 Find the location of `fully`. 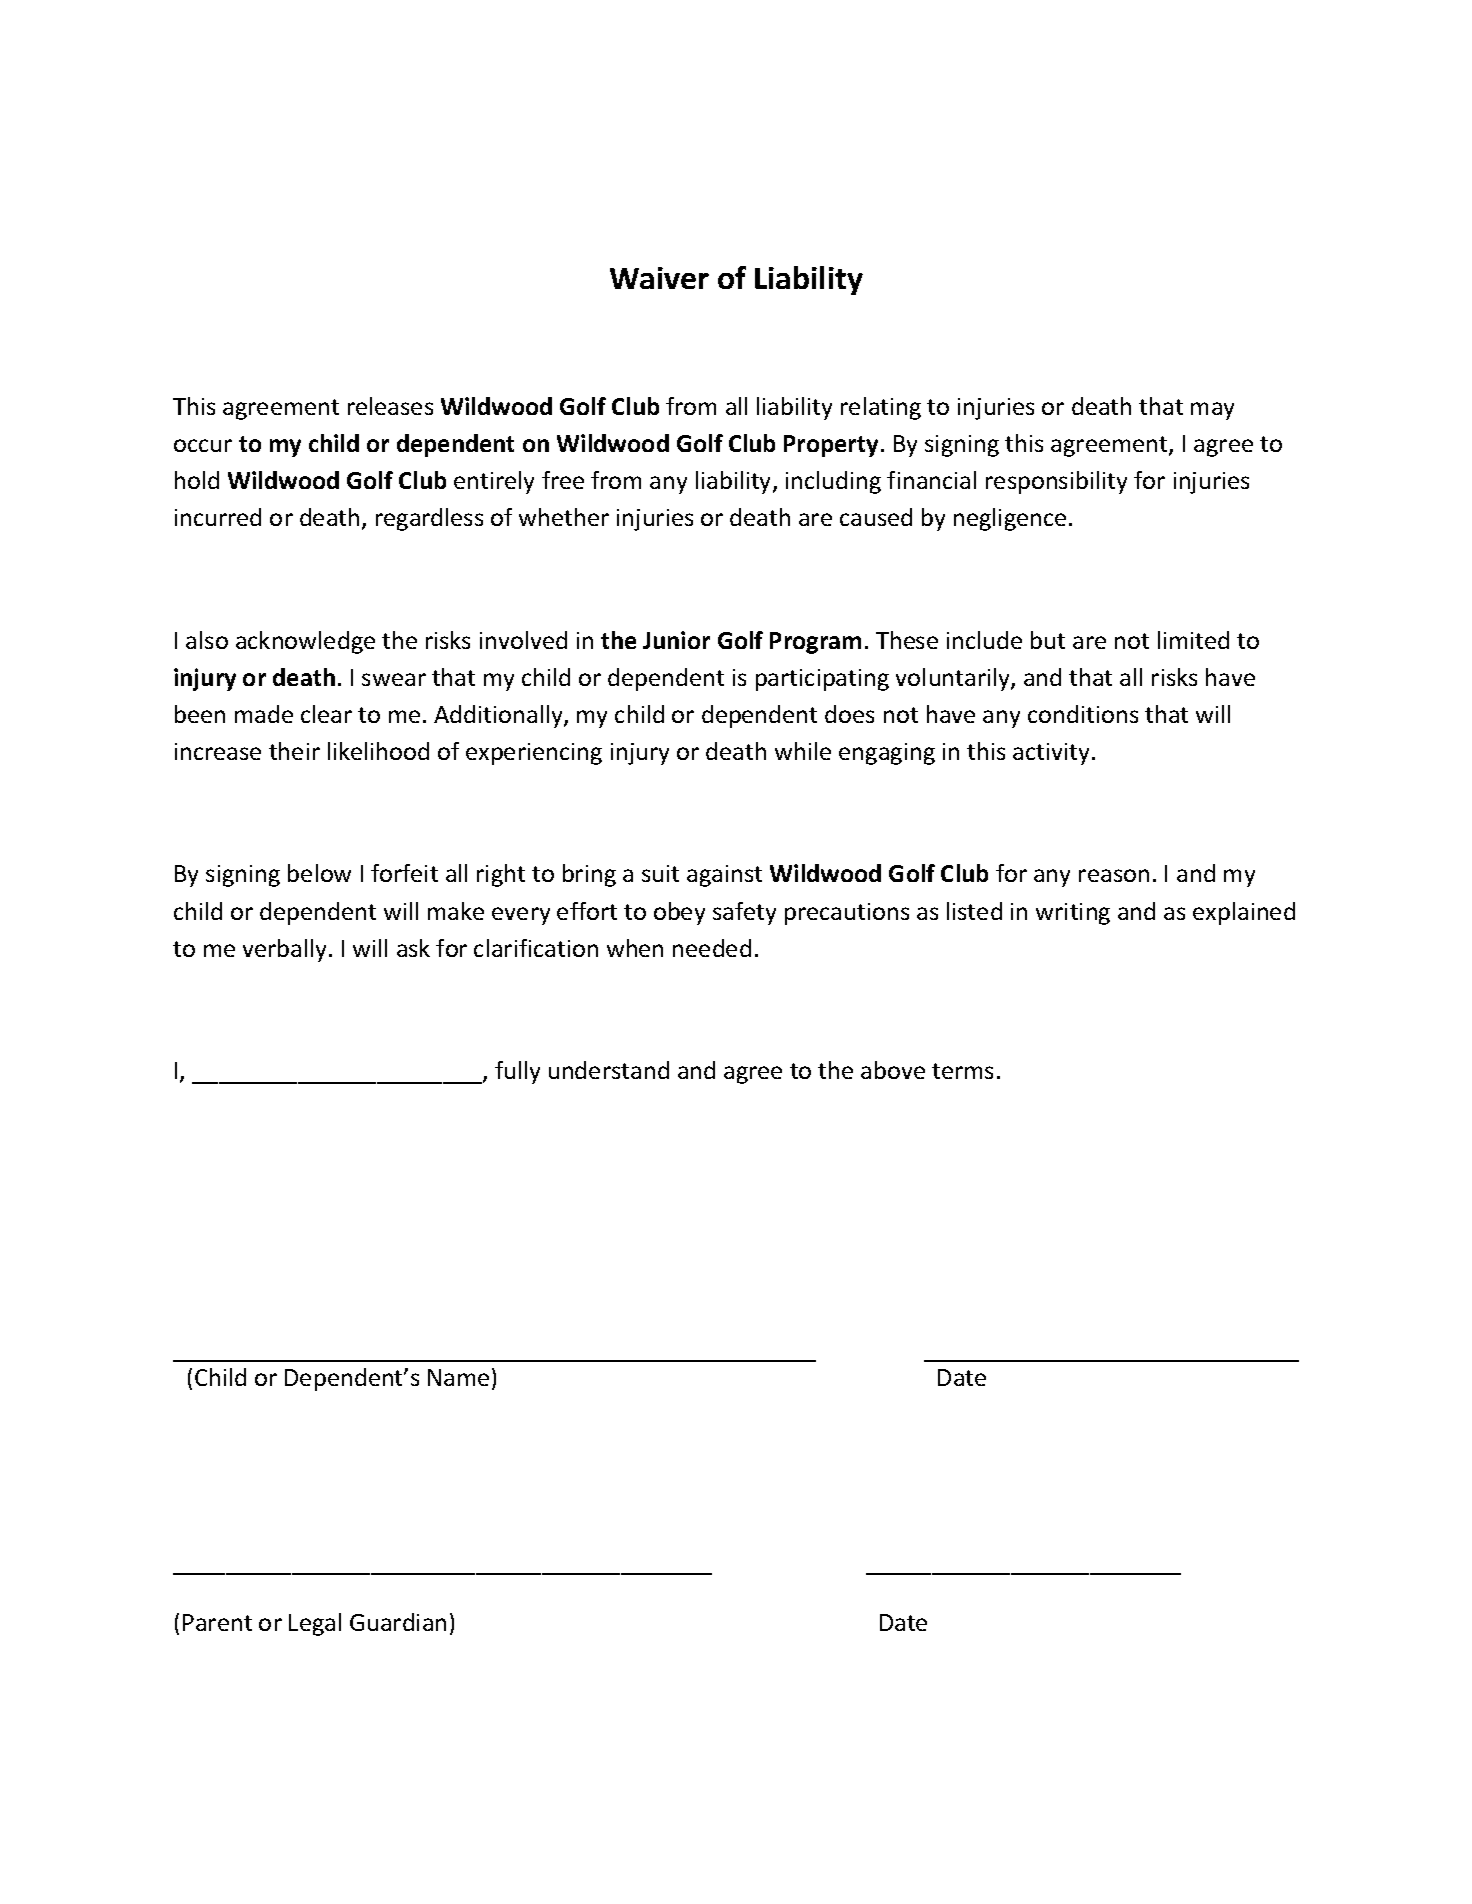

fully is located at coordinates (517, 1072).
